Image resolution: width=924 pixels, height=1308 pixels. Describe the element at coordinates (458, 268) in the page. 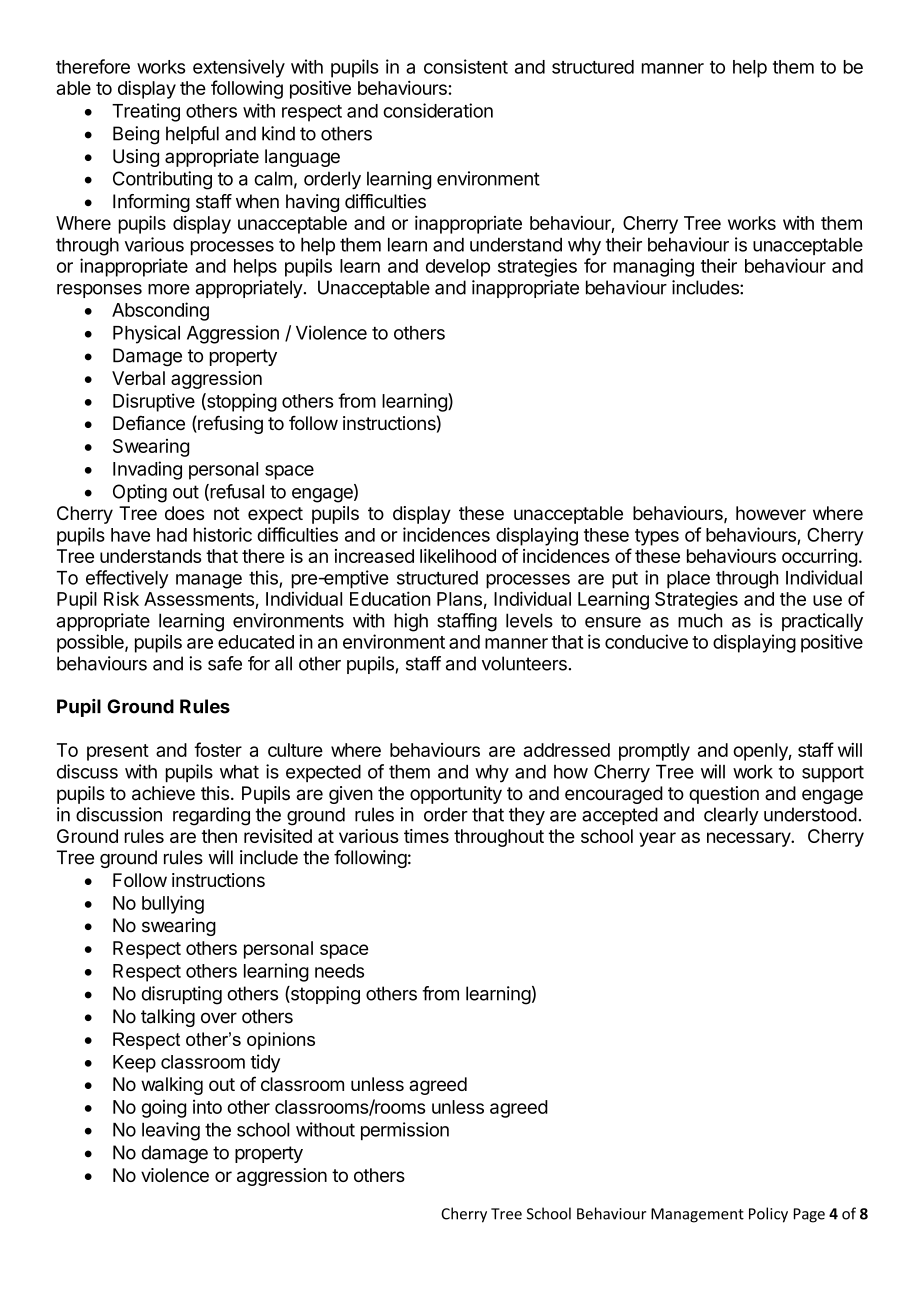

I see `develop` at that location.
